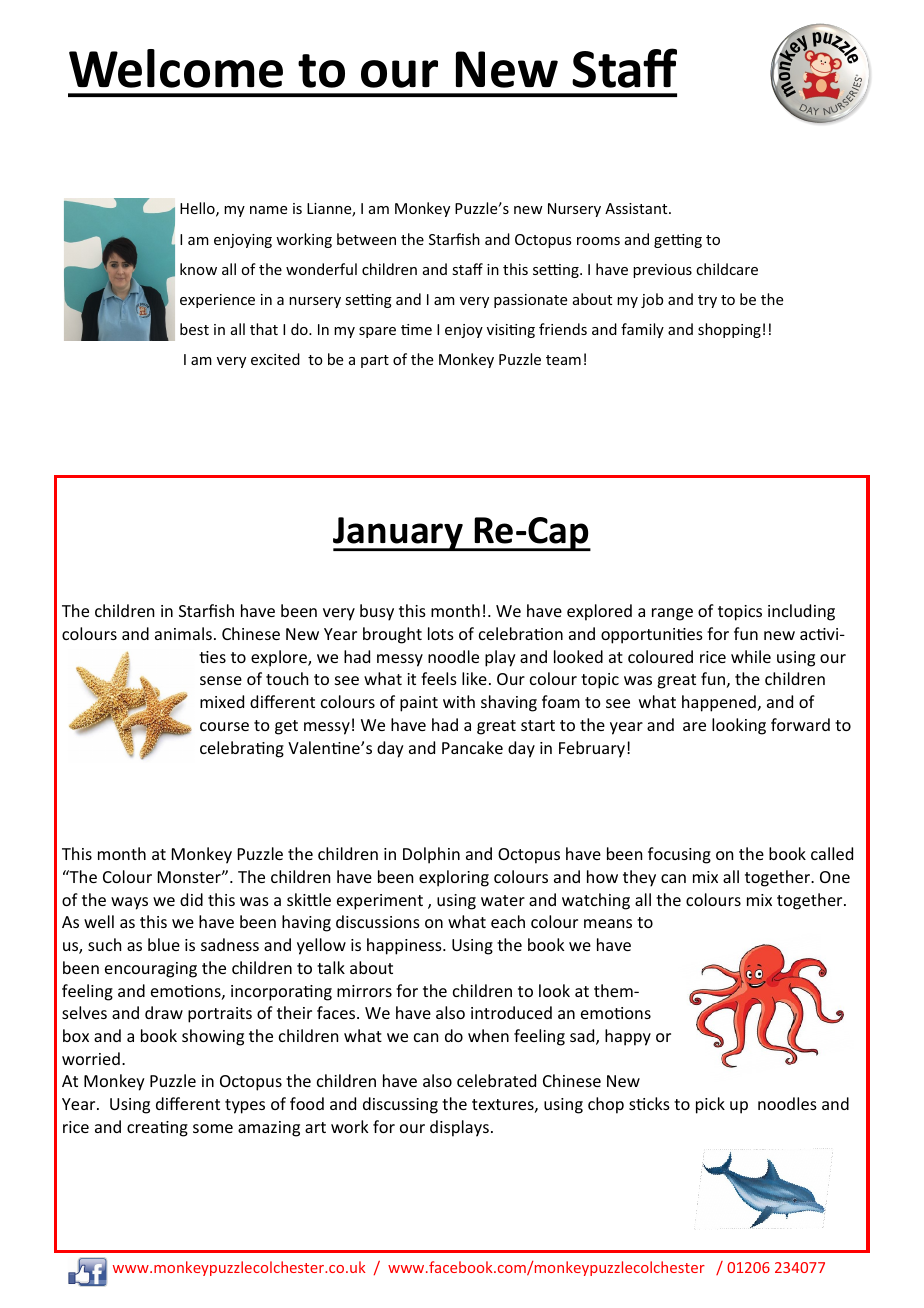  I want to click on creating, so click(157, 1129).
